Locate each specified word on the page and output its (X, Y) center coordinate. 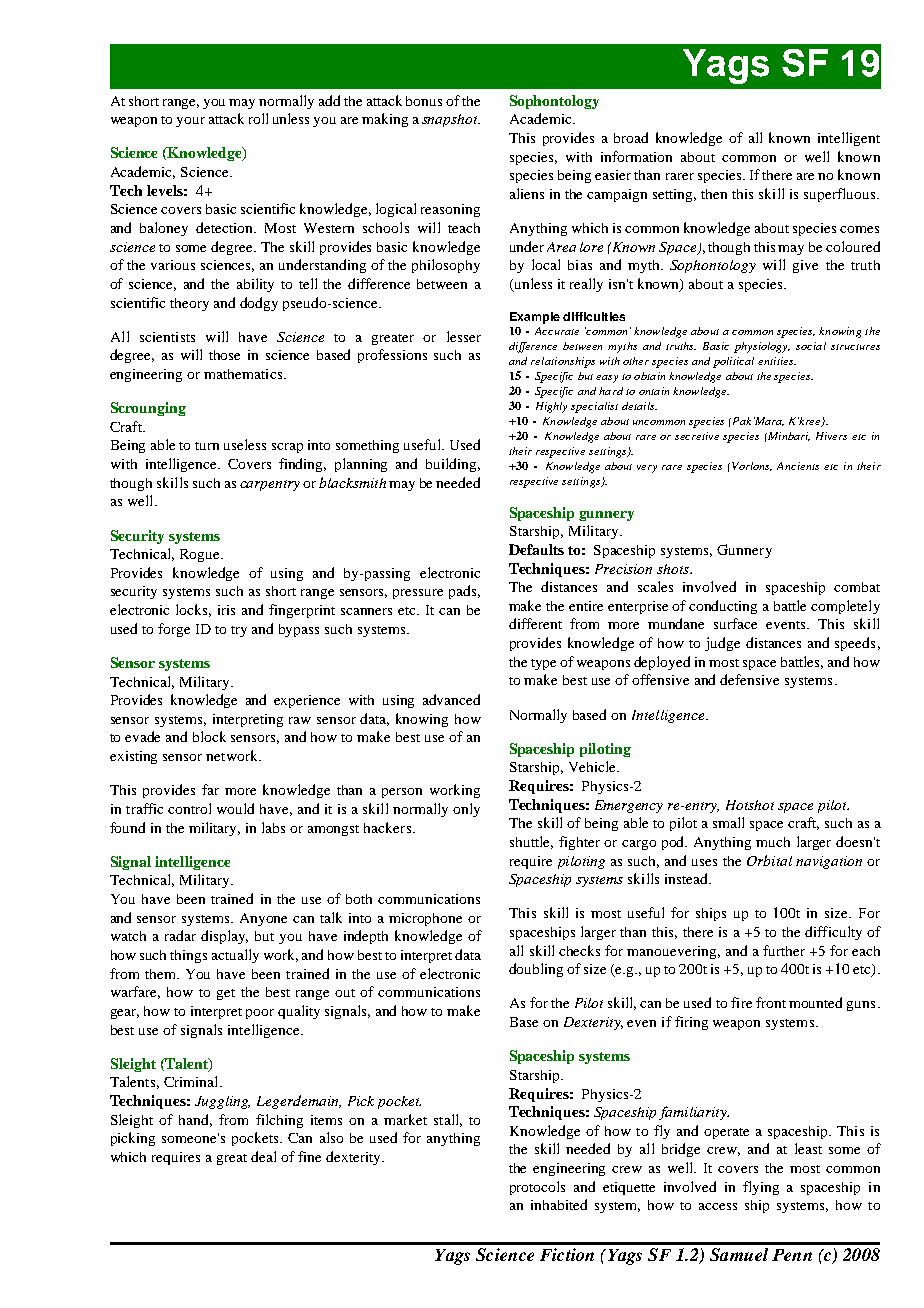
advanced (451, 699)
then (714, 194)
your (190, 122)
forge (174, 630)
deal (263, 1156)
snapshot (451, 120)
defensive (749, 679)
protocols (537, 1188)
